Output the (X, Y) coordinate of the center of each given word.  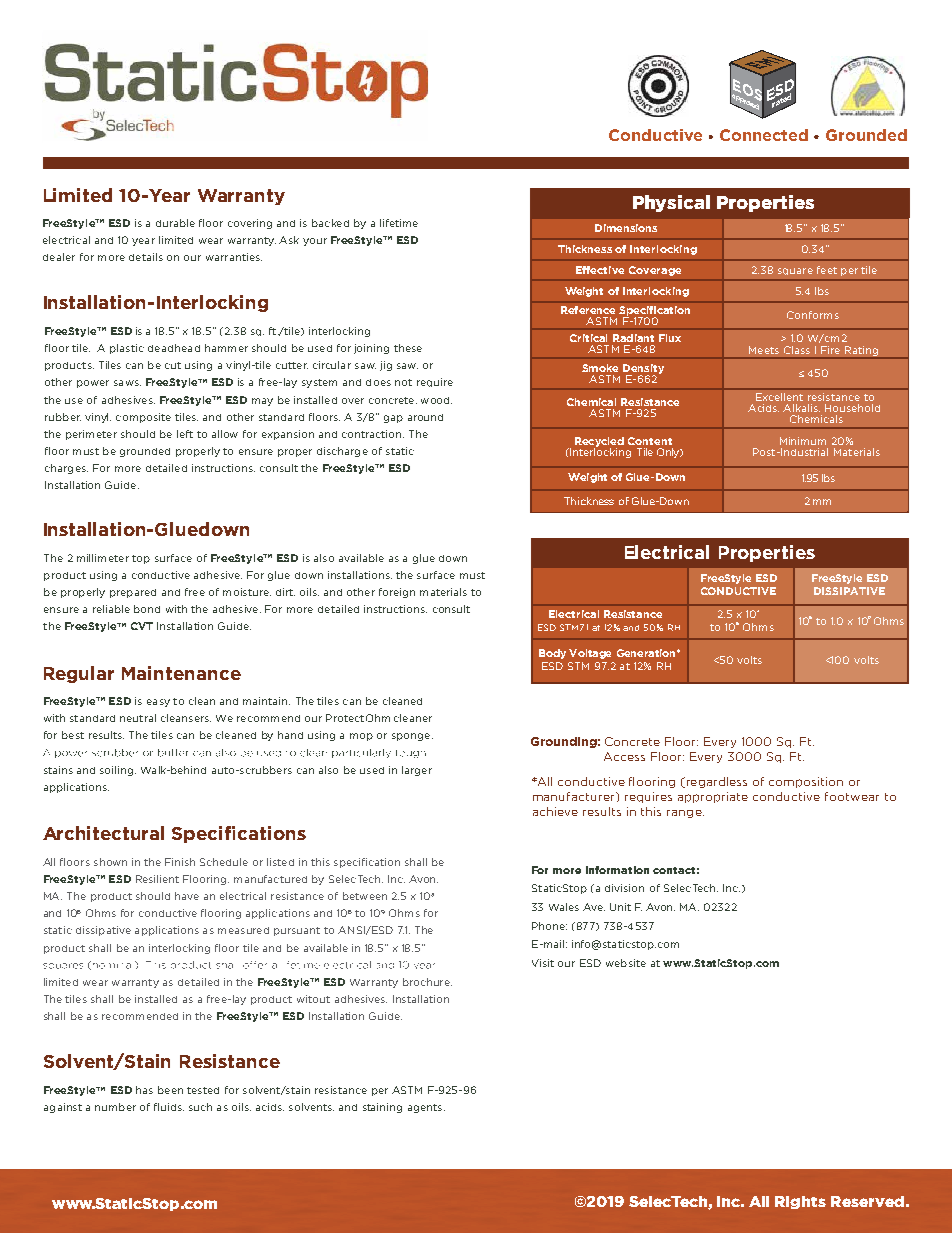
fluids (169, 1107)
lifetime (399, 223)
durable (175, 223)
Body (552, 654)
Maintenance (181, 673)
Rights (800, 1202)
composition (806, 782)
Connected (764, 135)
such (200, 1107)
